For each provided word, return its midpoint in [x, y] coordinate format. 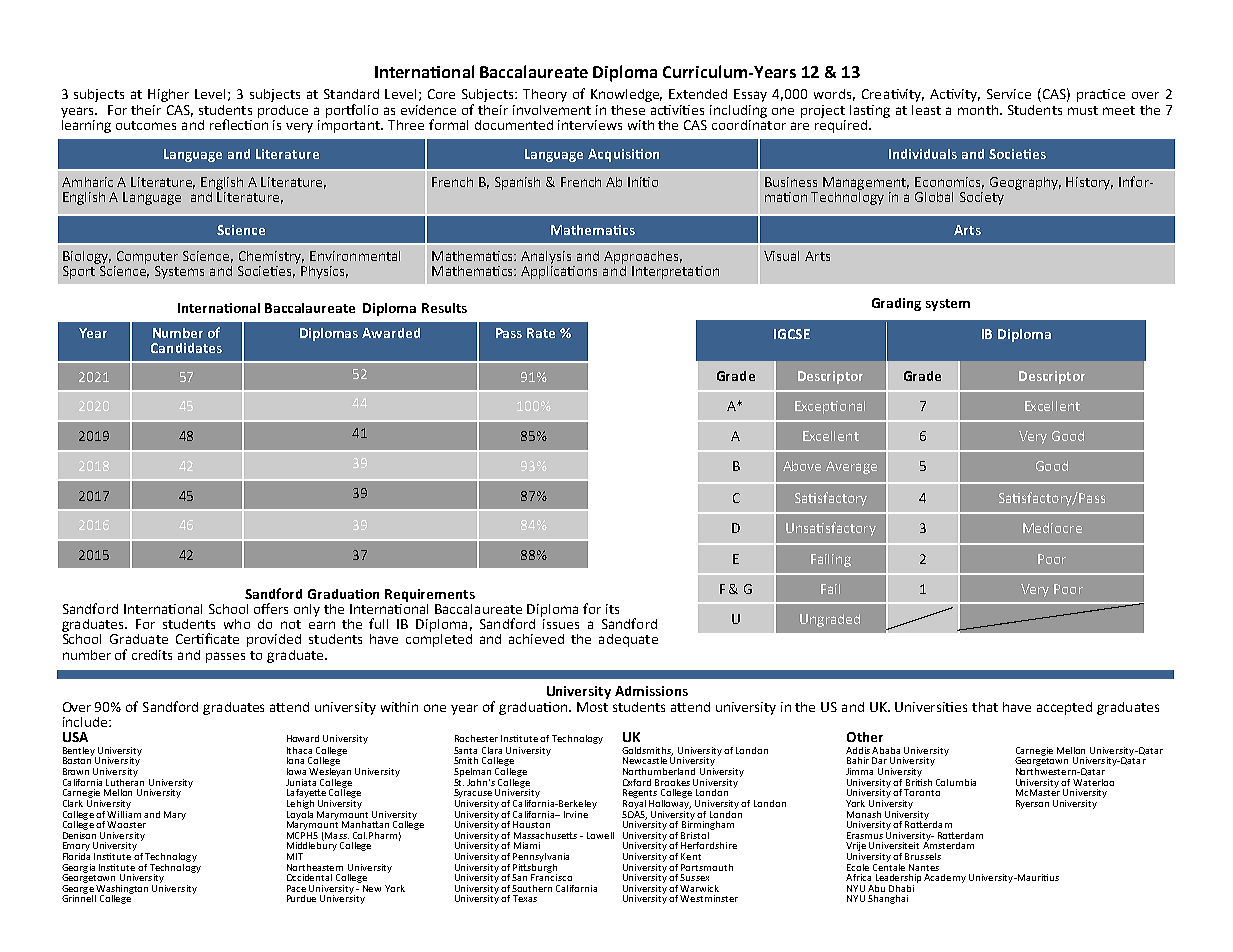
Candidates [186, 348]
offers [271, 608]
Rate [541, 333]
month [978, 108]
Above [802, 466]
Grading [896, 304]
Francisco [551, 876]
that [985, 707]
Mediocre [1052, 528]
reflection [239, 123]
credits [152, 655]
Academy [945, 878]
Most [592, 707]
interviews [590, 125]
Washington [121, 890]
